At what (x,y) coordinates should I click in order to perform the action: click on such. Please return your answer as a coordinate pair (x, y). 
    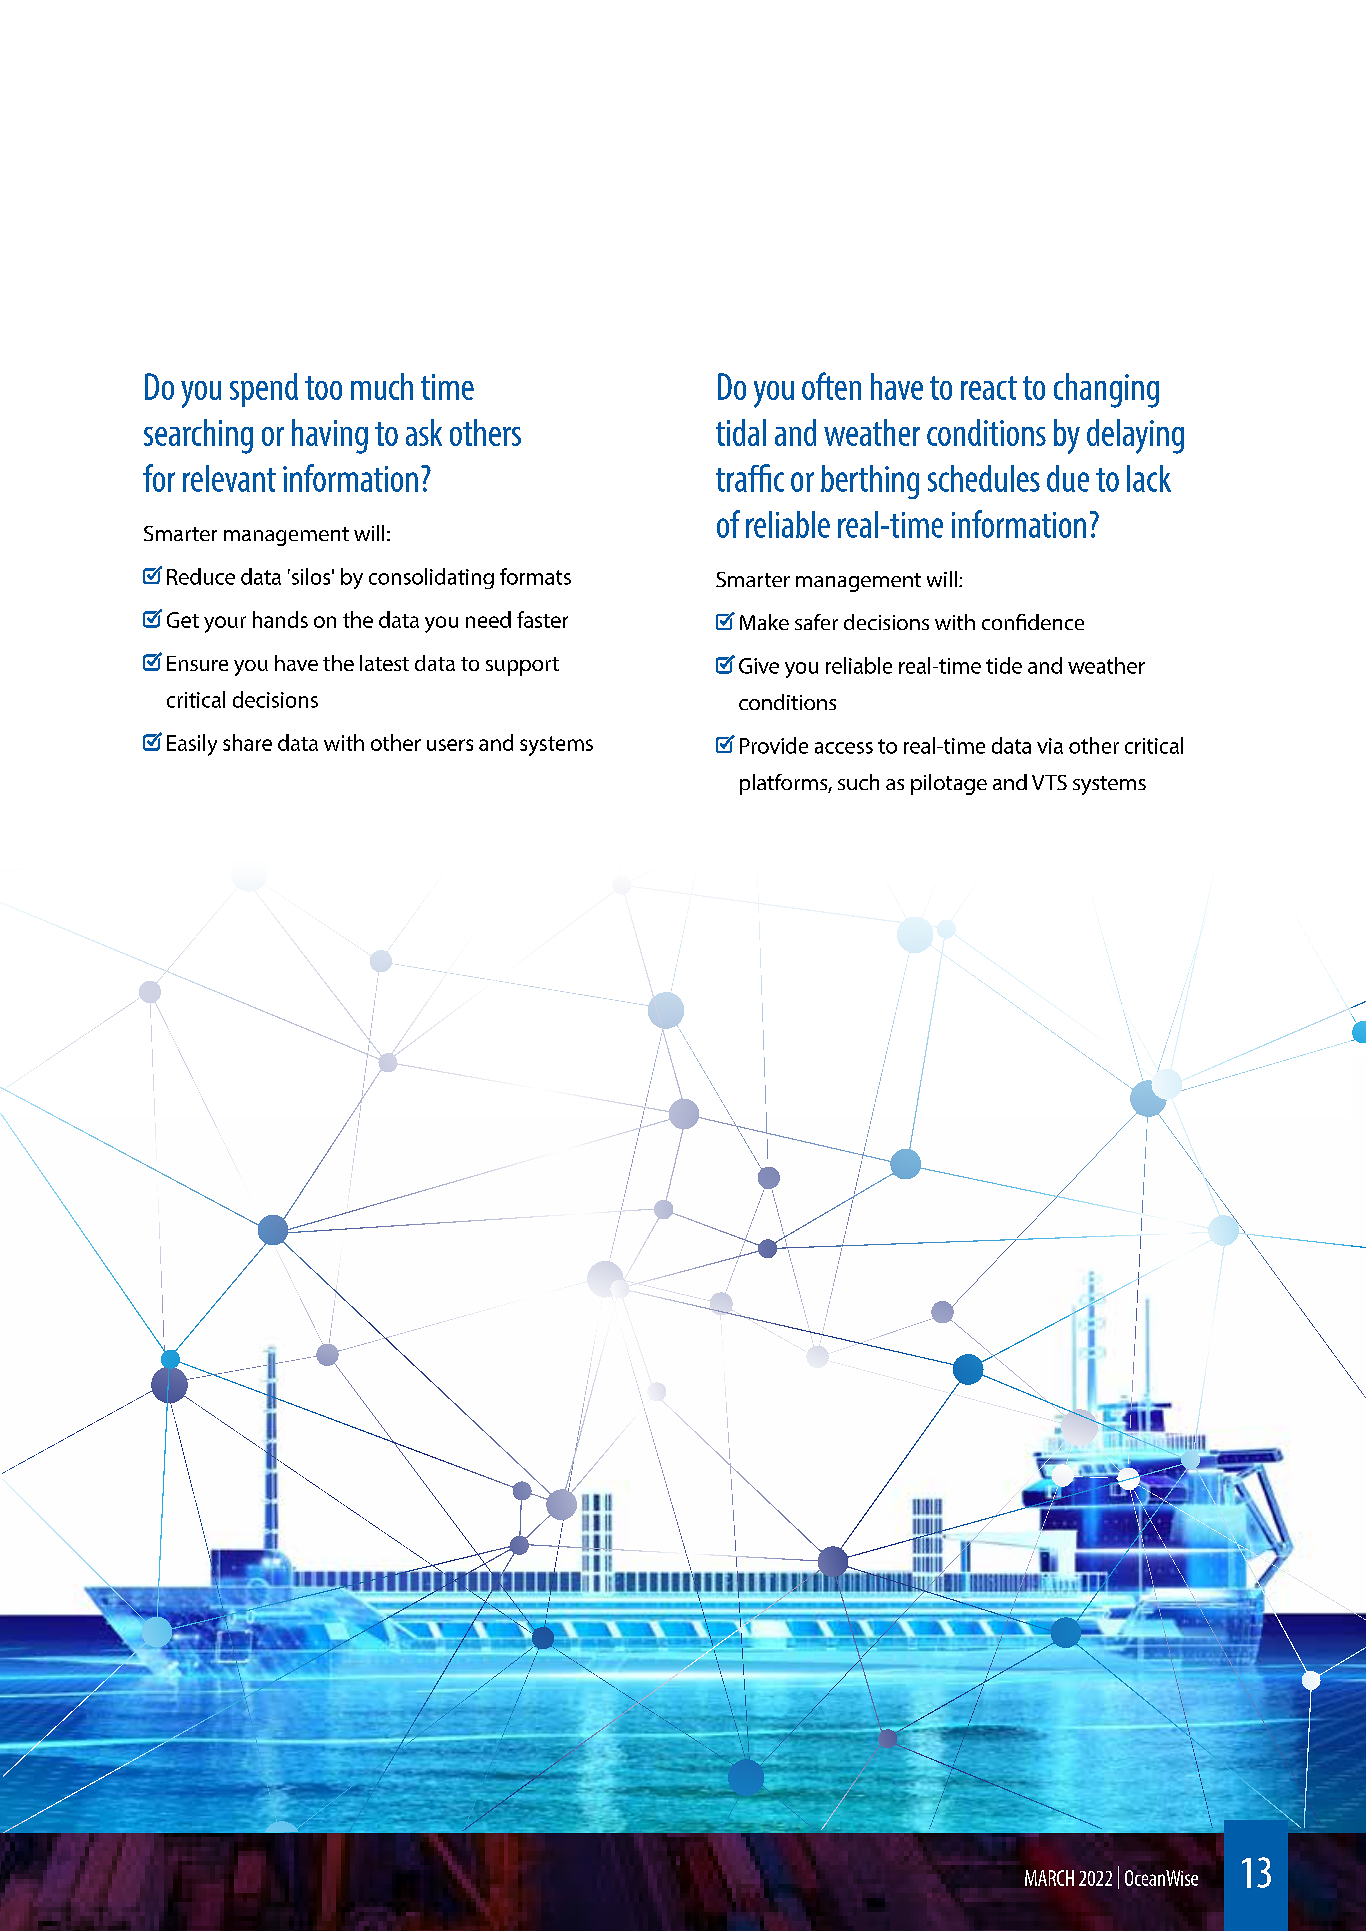
    Looking at the image, I should click on (858, 782).
